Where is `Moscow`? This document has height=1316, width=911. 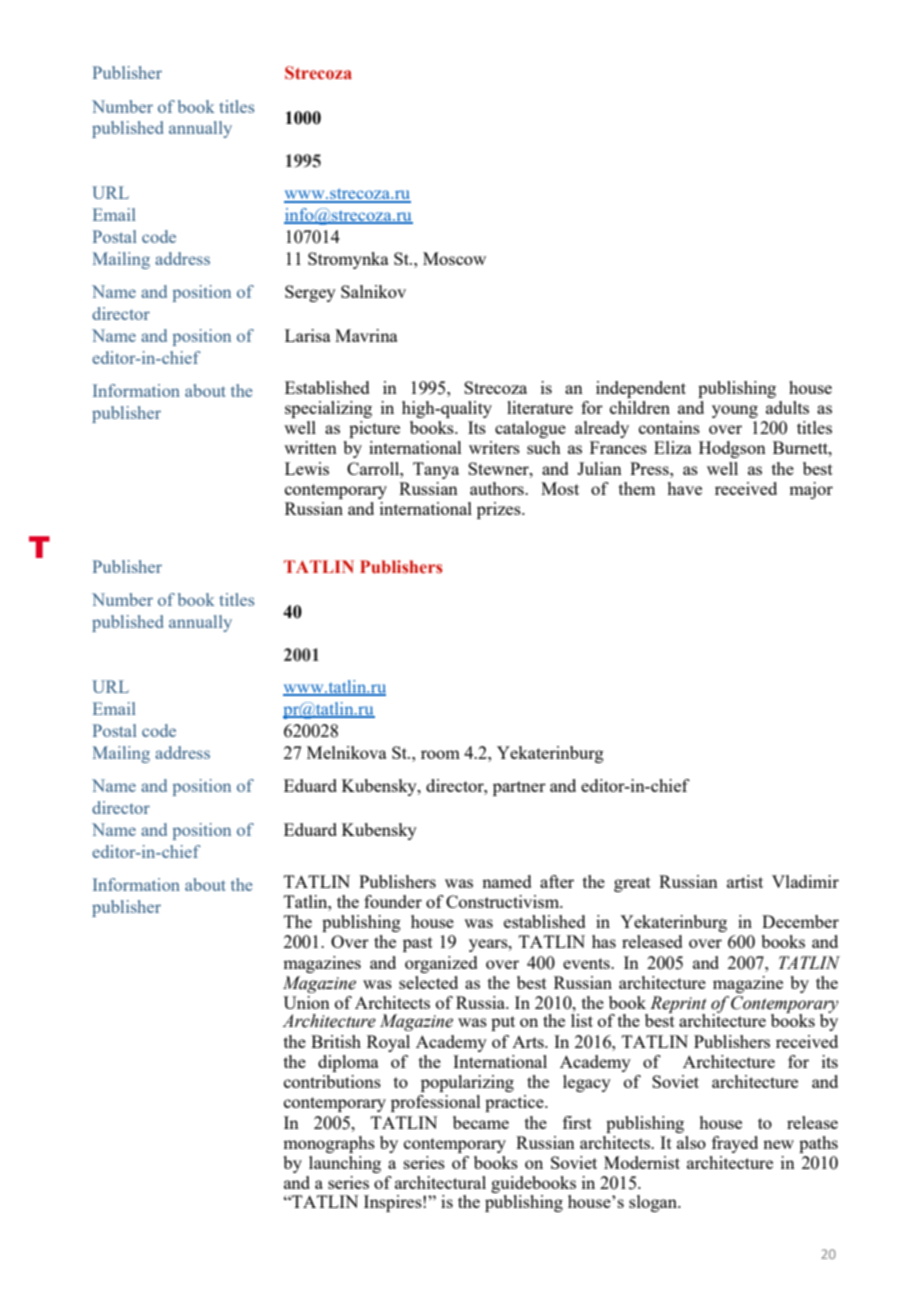 Moscow is located at coordinates (454, 258).
